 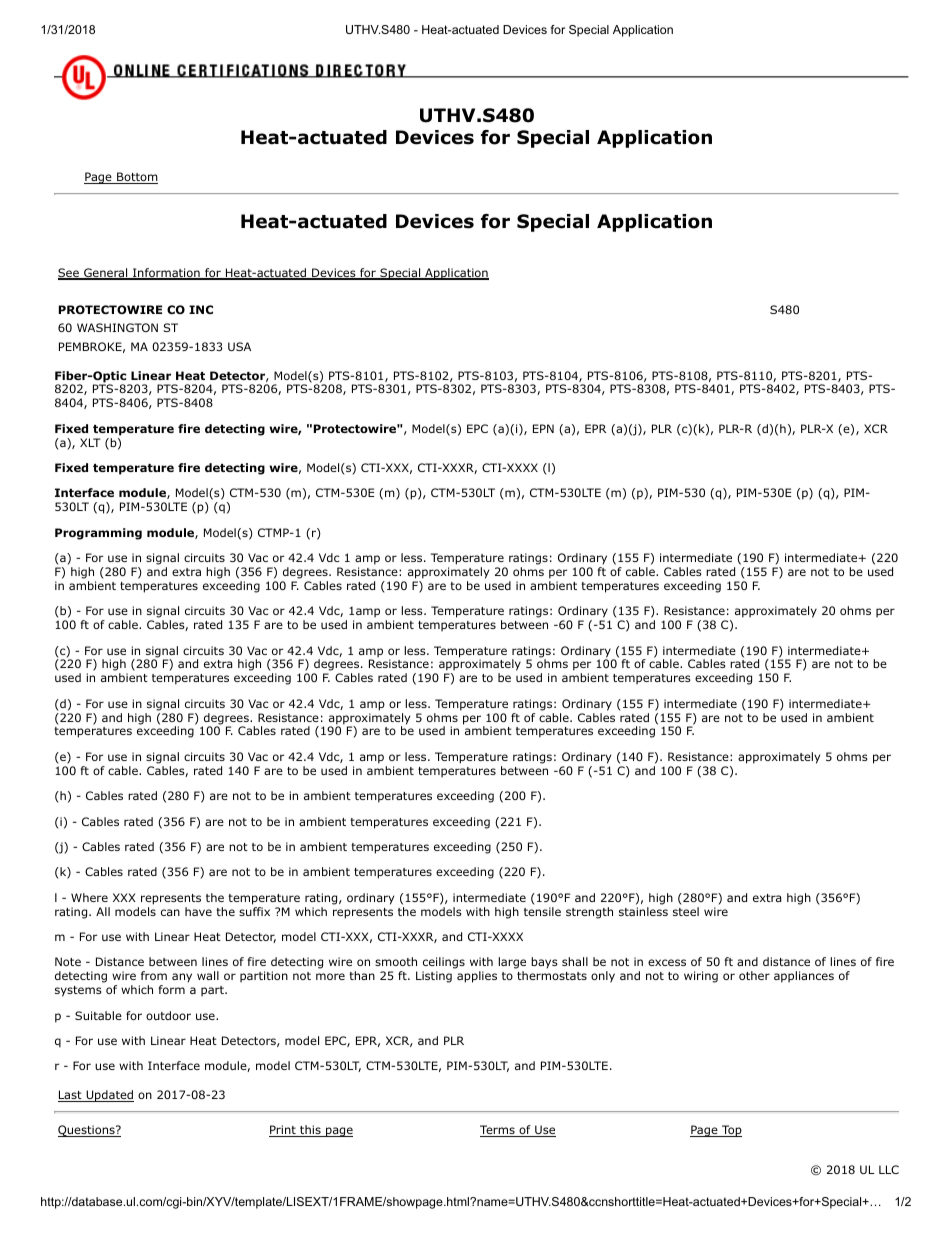 I want to click on tensile, so click(x=542, y=911).
